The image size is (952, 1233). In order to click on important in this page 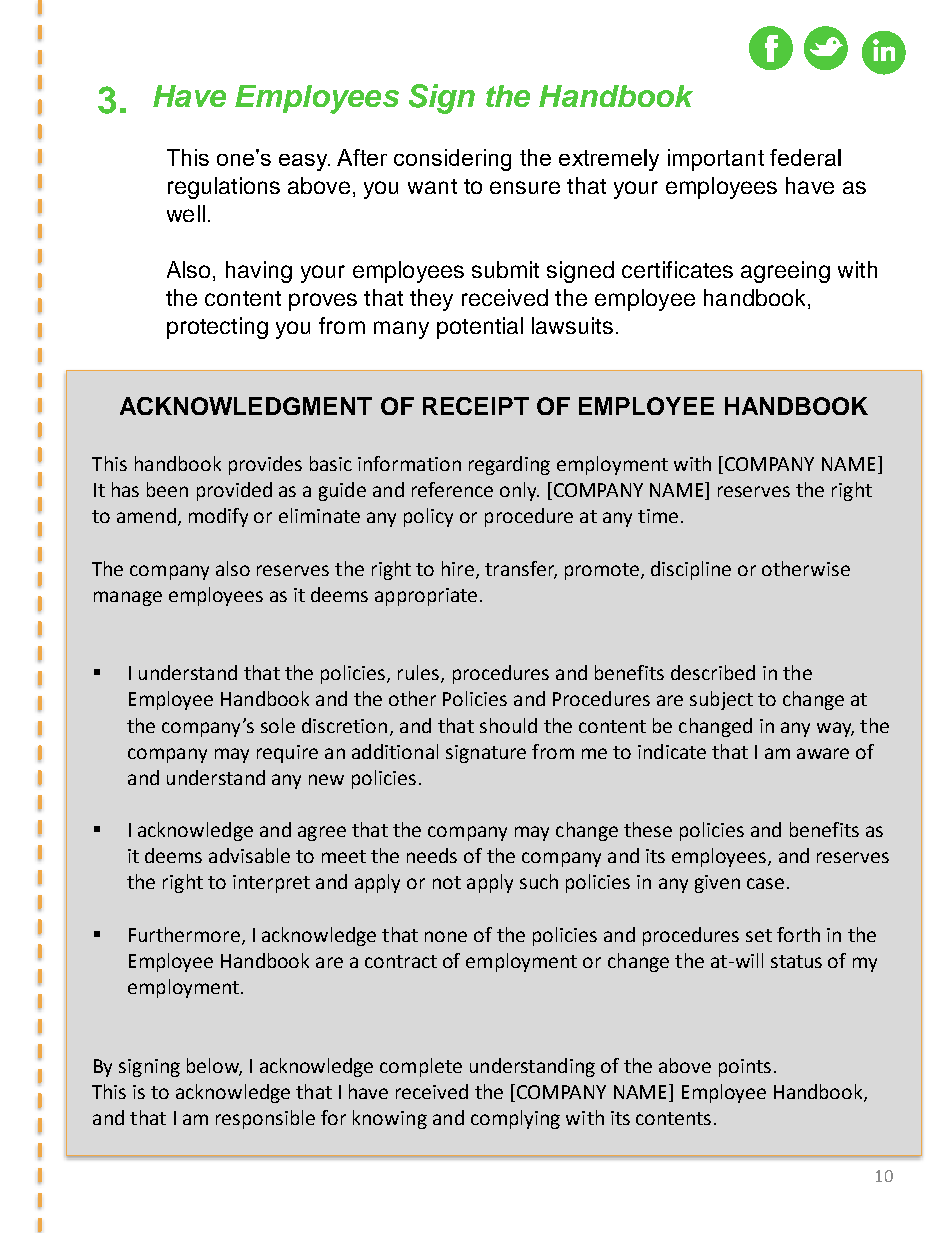, I will do `click(716, 160)`.
